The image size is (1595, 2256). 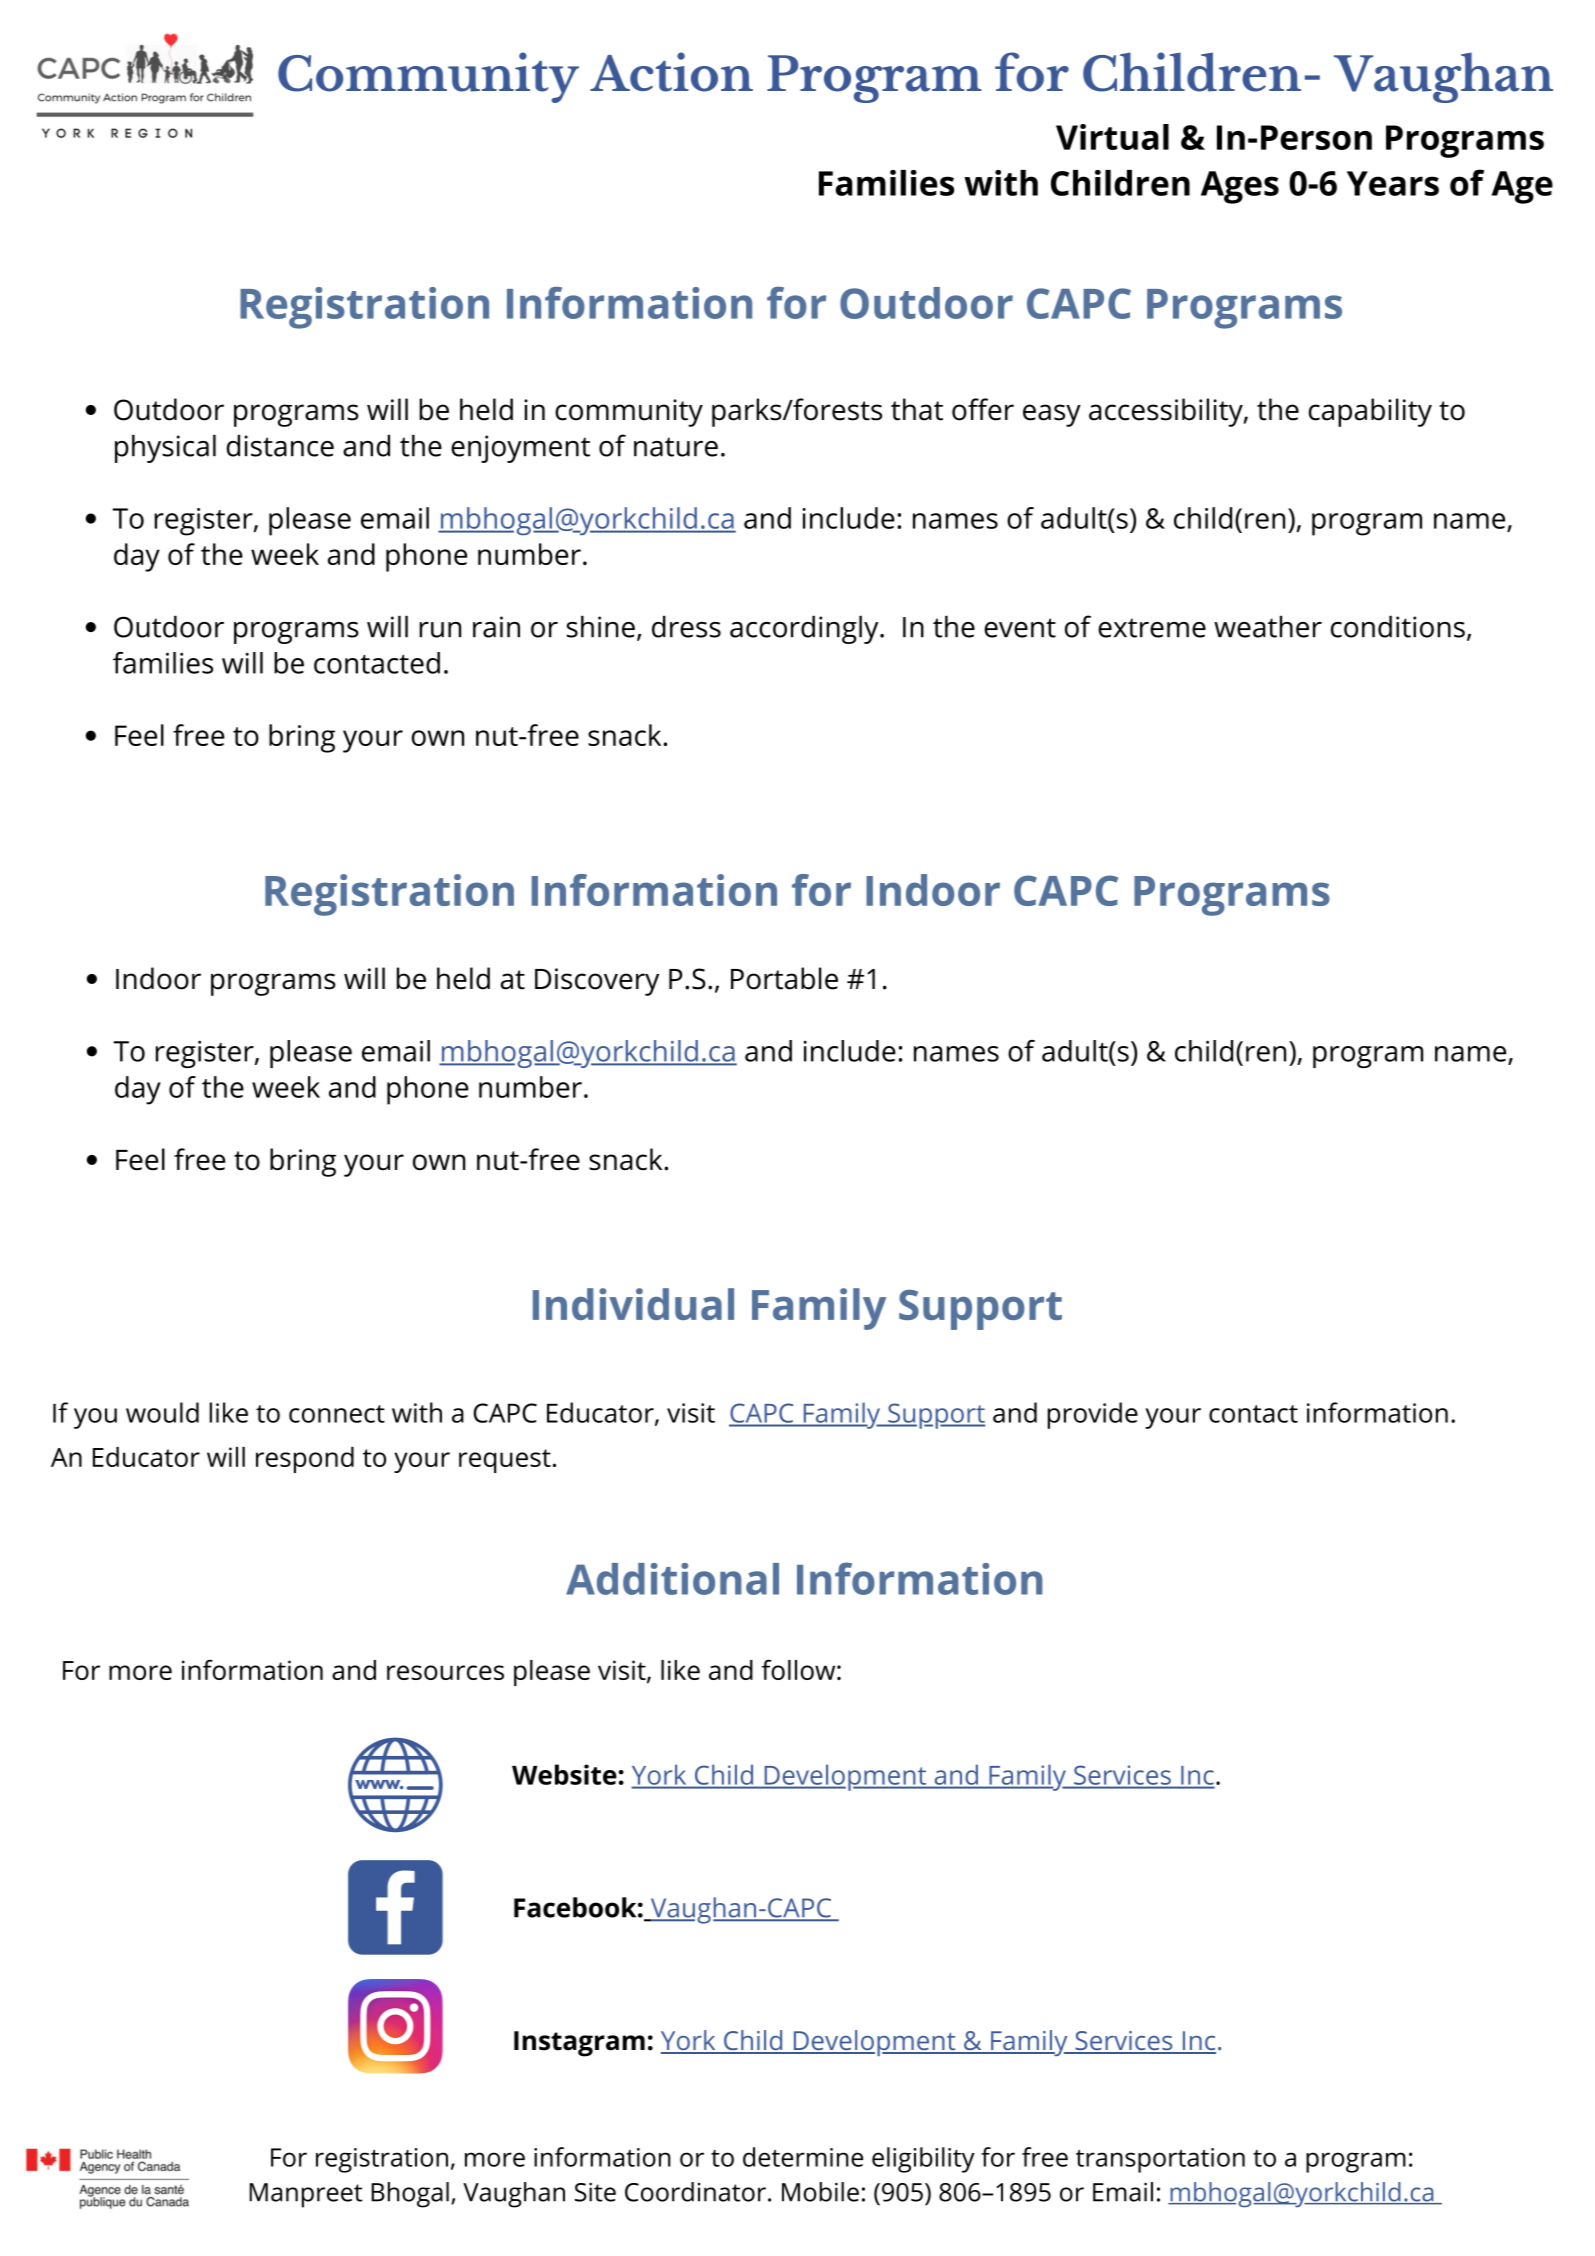 I want to click on Portable, so click(x=784, y=978).
